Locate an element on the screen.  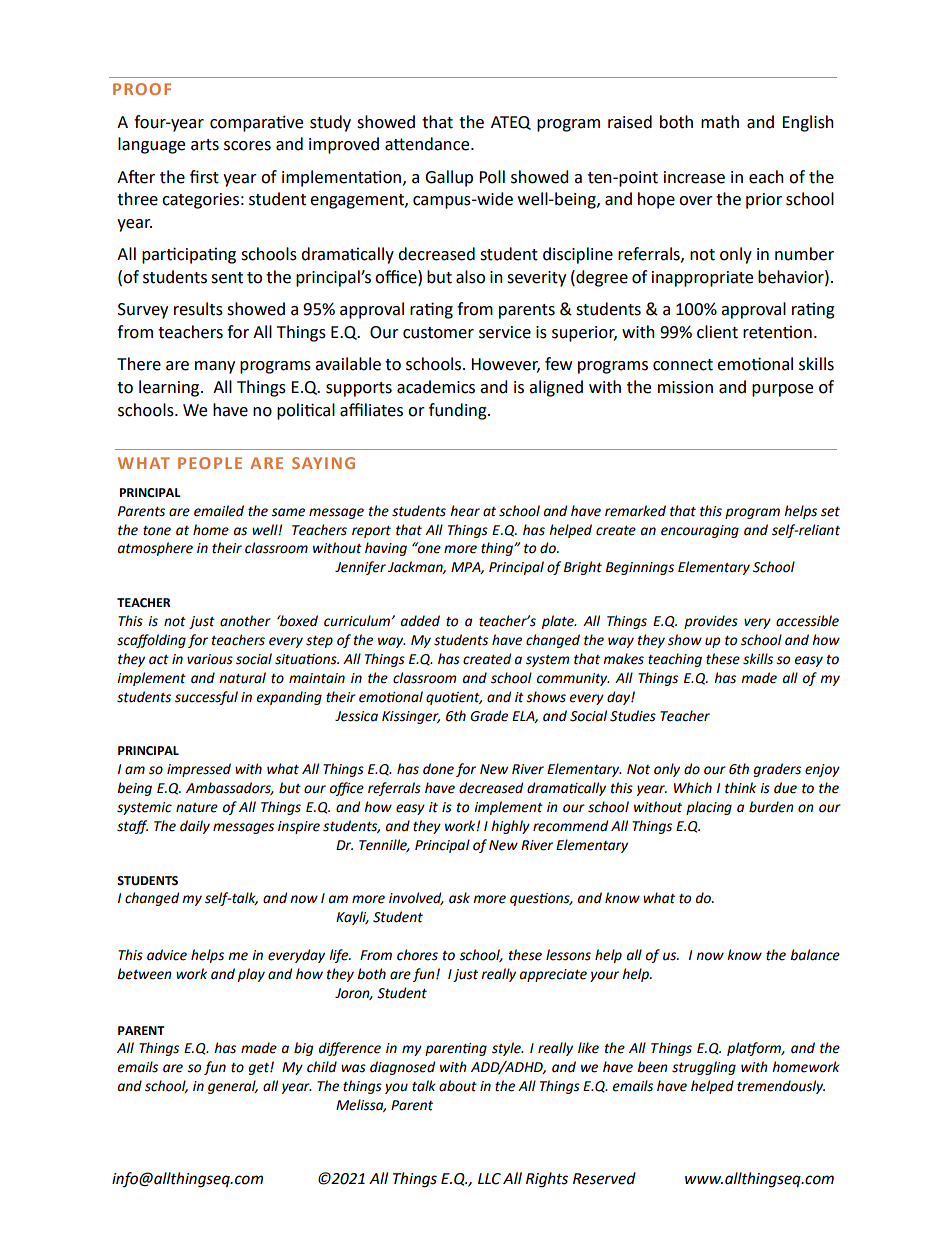
hear is located at coordinates (465, 511).
